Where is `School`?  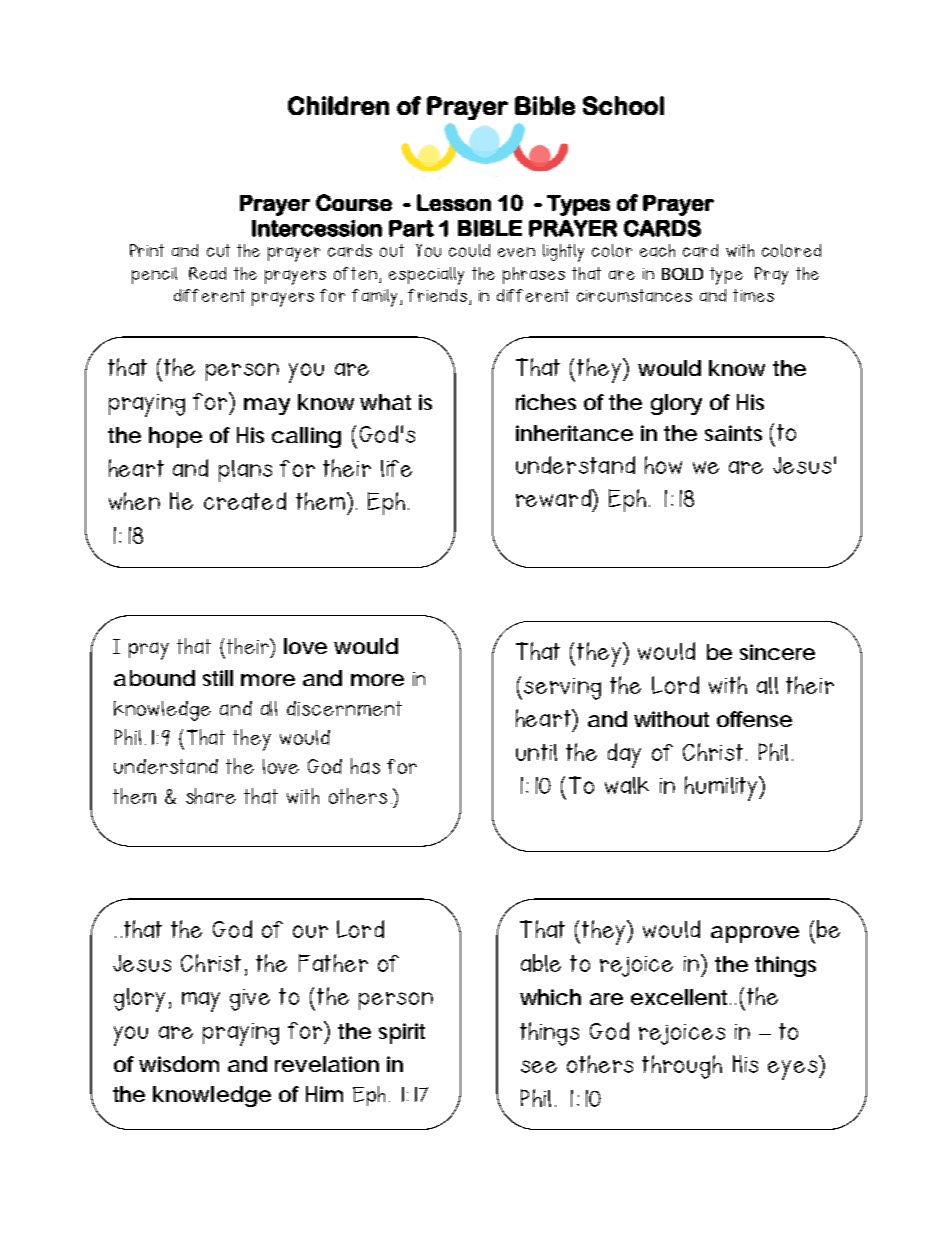 School is located at coordinates (623, 105).
